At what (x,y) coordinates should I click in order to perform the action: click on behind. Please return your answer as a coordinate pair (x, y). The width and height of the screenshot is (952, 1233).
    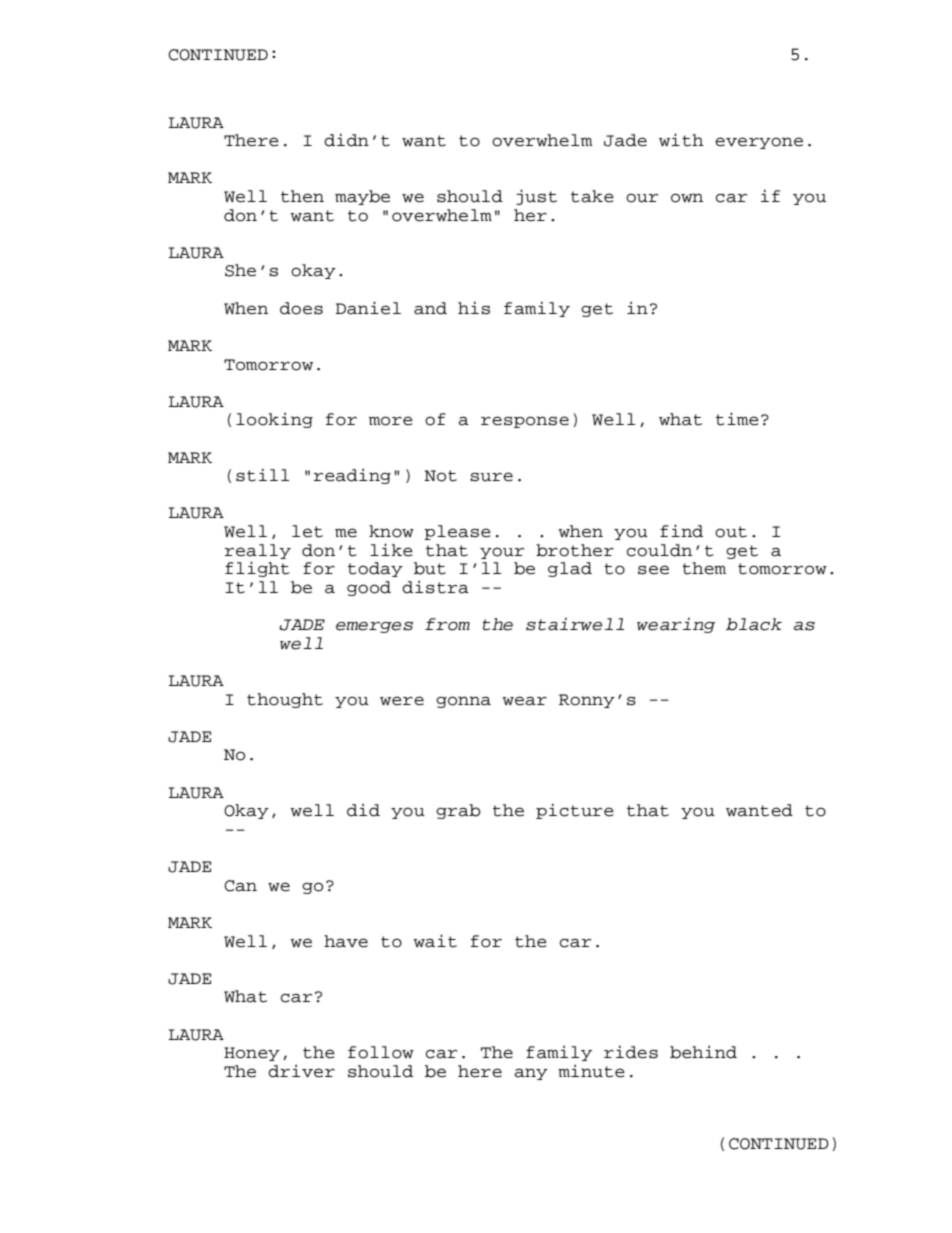
    Looking at the image, I should click on (703, 1052).
